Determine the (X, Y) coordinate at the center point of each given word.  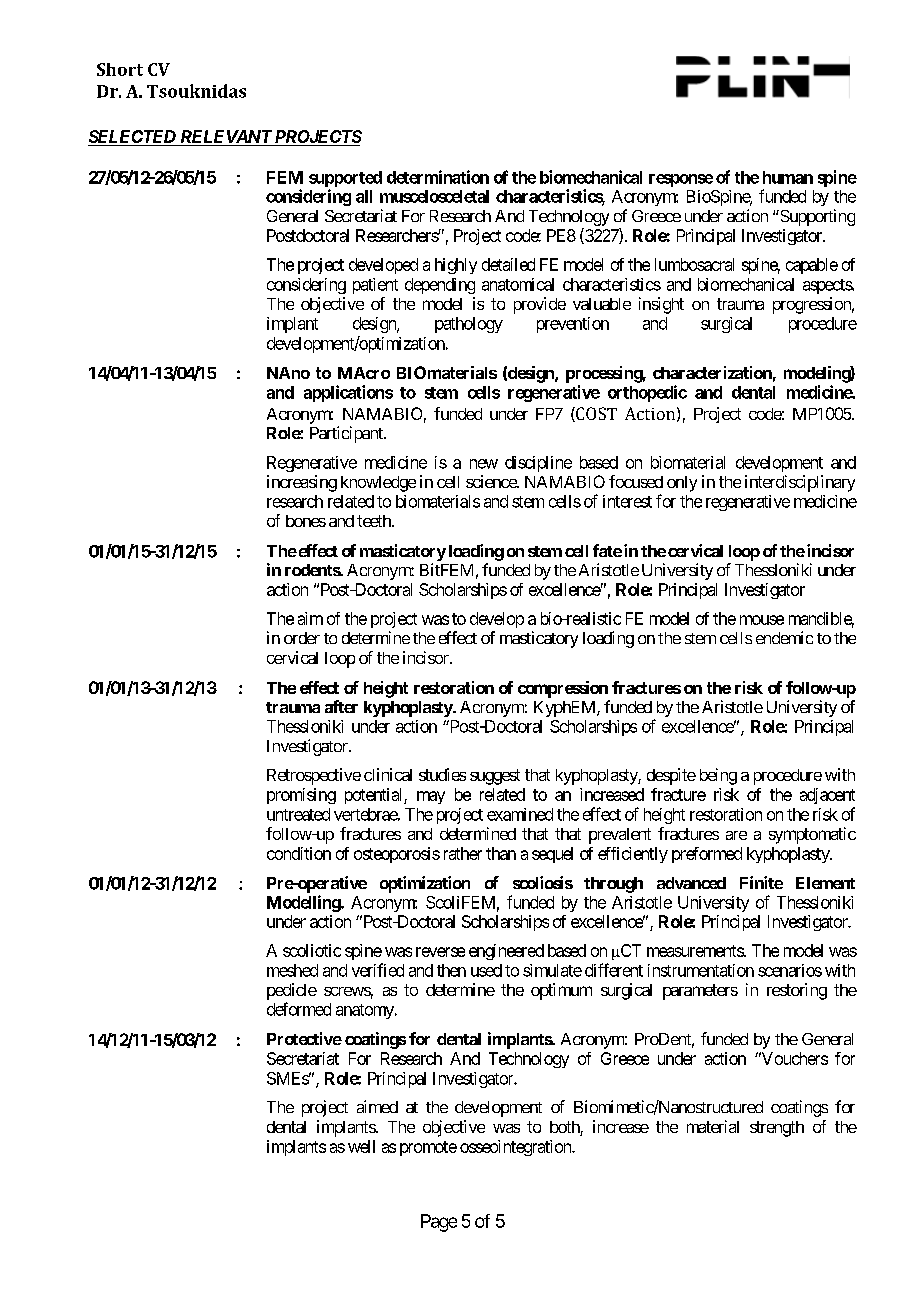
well (361, 1146)
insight (661, 305)
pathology (469, 325)
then (451, 970)
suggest (495, 777)
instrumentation (701, 970)
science (492, 481)
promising (301, 796)
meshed (292, 970)
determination (438, 177)
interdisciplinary (800, 483)
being (718, 776)
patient (375, 286)
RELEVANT (226, 136)
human (788, 177)
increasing (302, 483)
